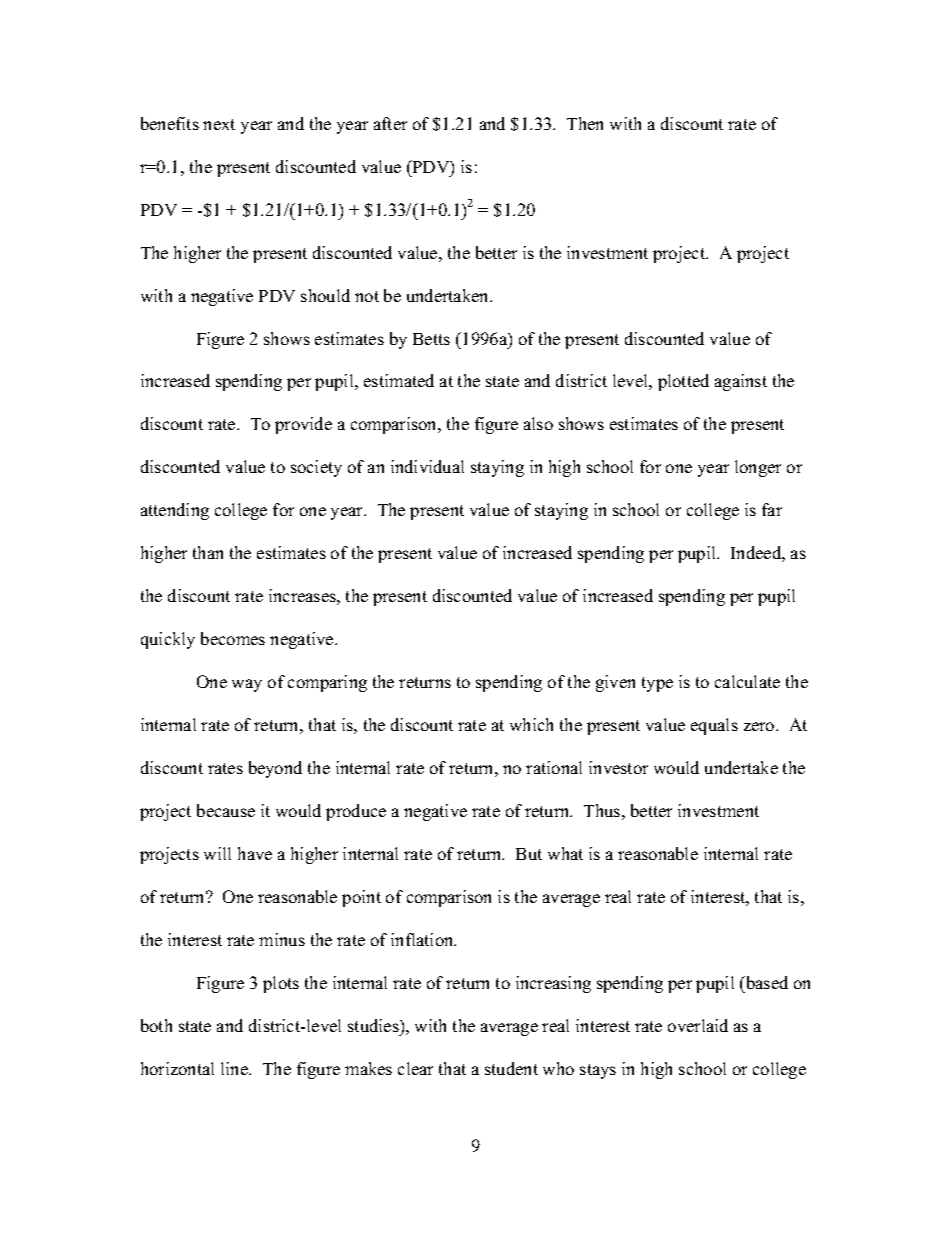 Image resolution: width=952 pixels, height=1233 pixels. Describe the element at coordinates (390, 123) in the screenshot. I see `after` at that location.
